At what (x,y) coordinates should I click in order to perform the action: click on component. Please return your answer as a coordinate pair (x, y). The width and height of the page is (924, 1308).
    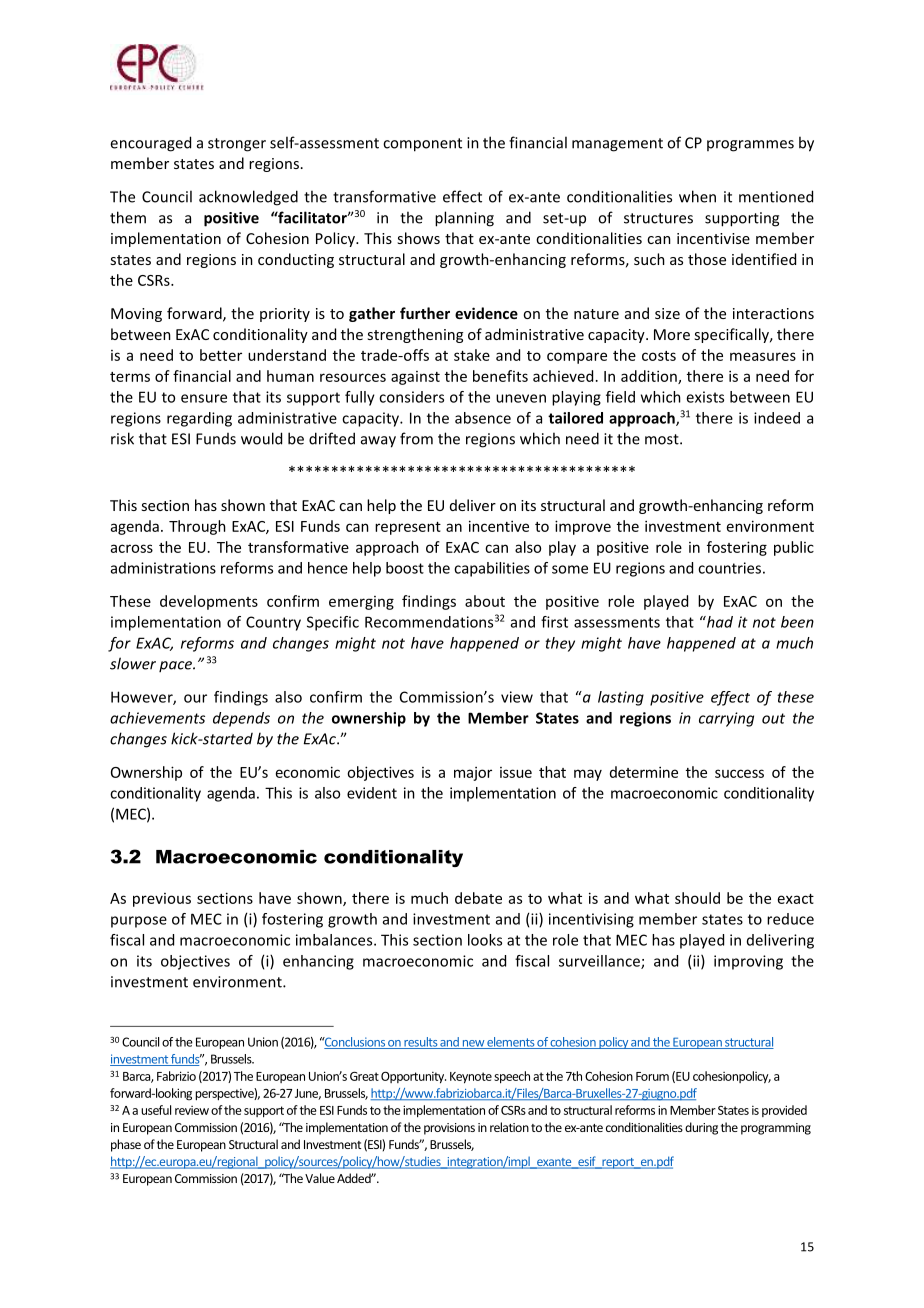
    Looking at the image, I should click on (422, 145).
